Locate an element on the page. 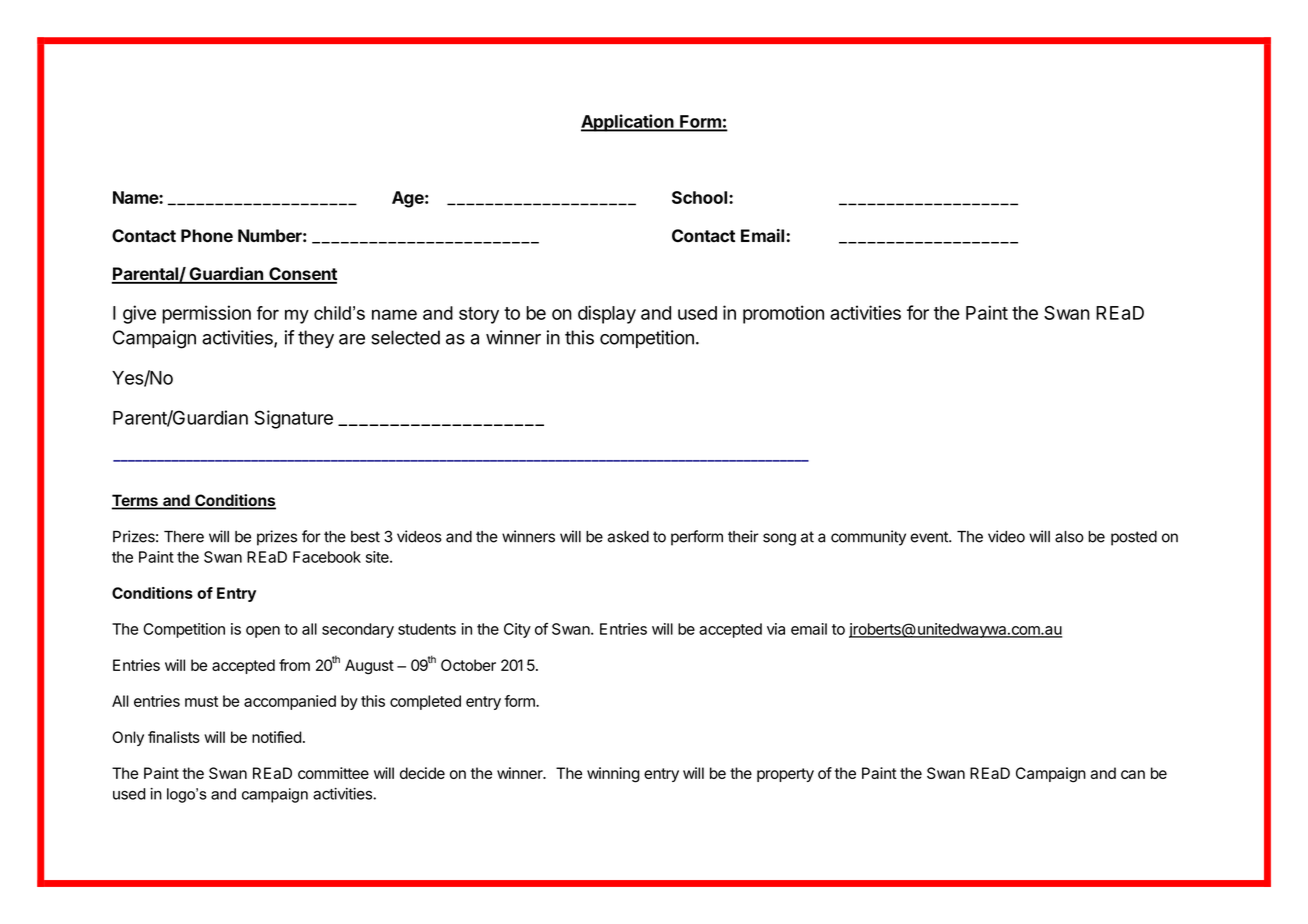  Phone is located at coordinates (207, 236).
